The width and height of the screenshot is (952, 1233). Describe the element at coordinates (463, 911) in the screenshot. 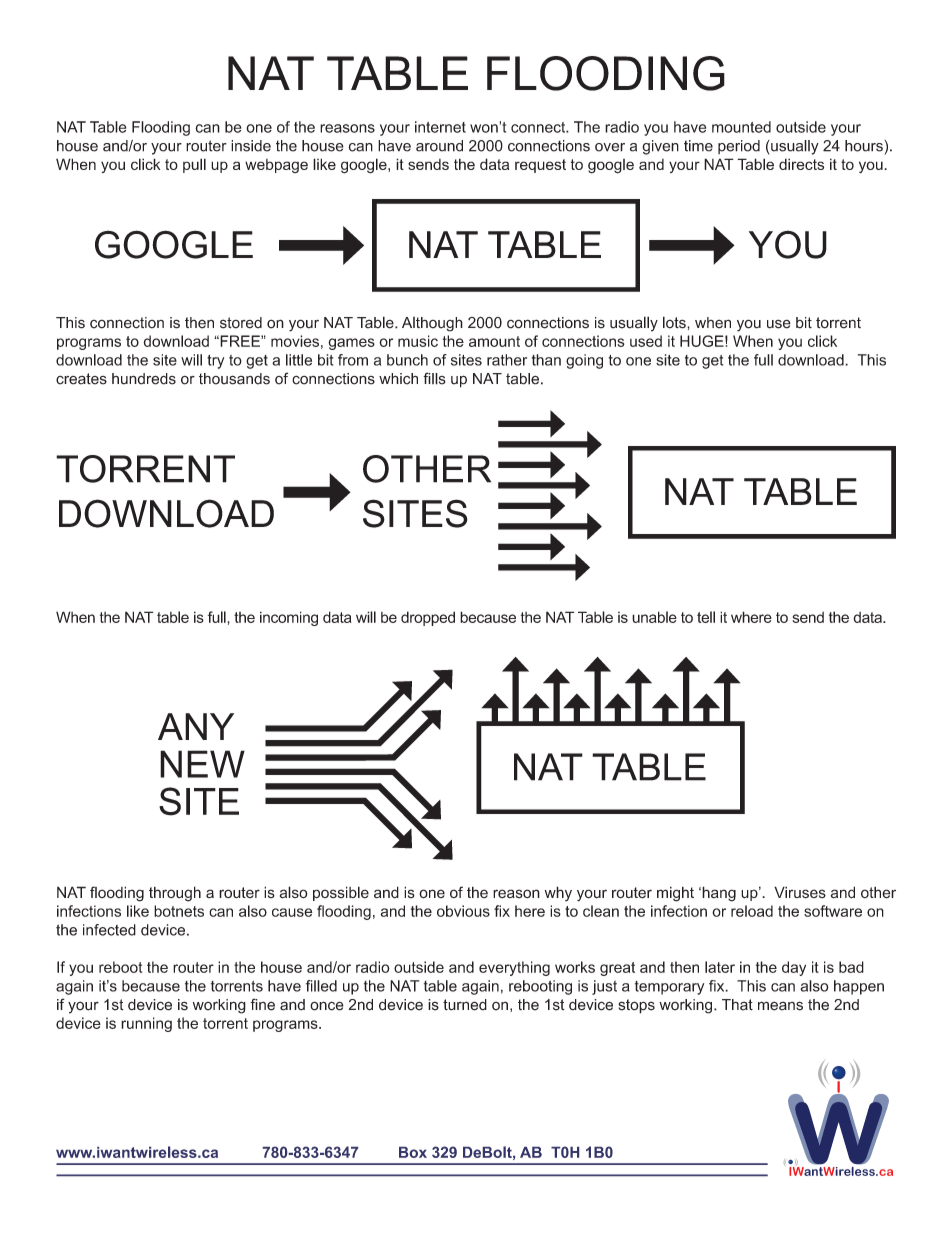

I see `obvious` at that location.
